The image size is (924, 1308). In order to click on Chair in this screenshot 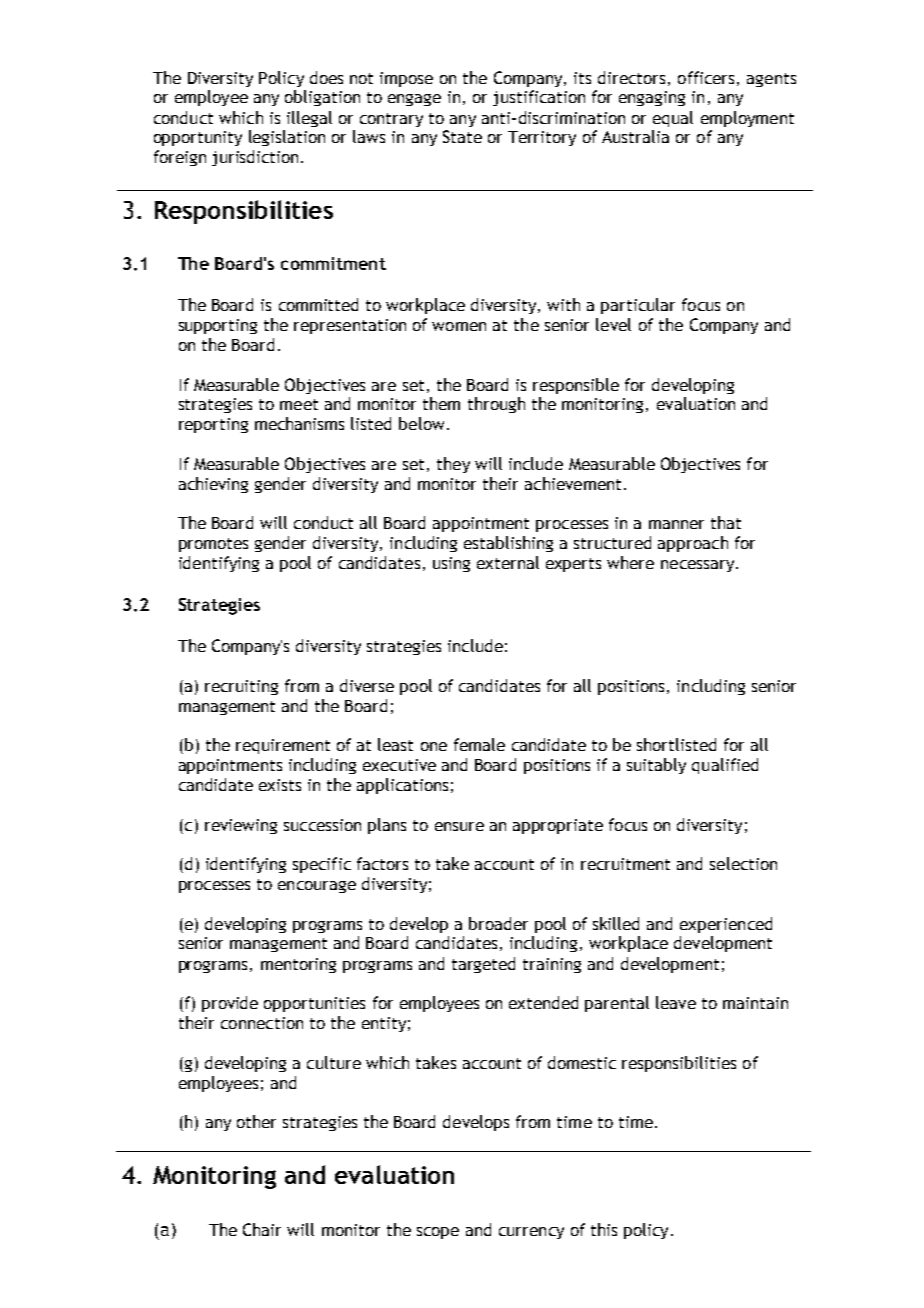, I will do `click(262, 1229)`.
